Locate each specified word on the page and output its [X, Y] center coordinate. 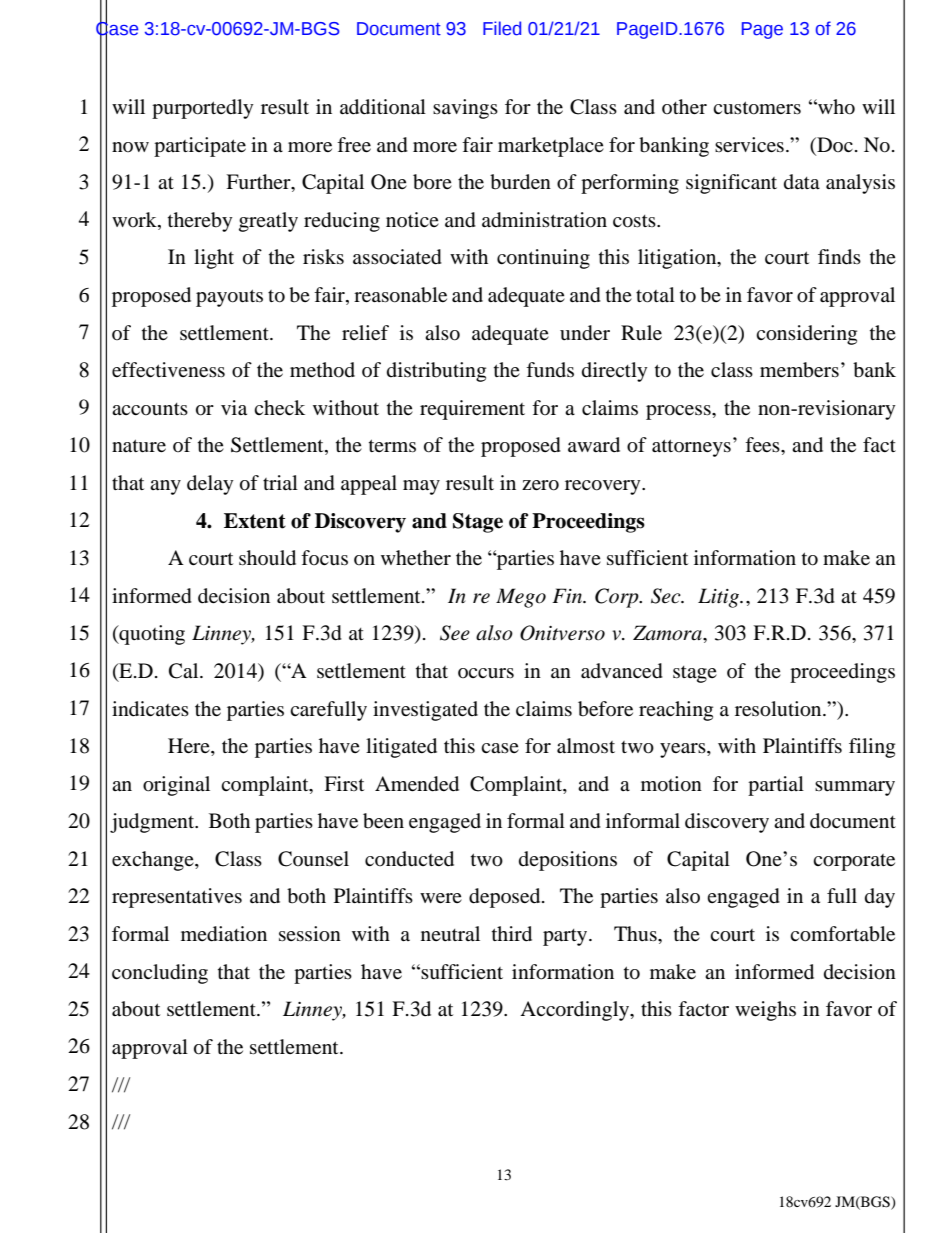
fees [763, 444]
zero [540, 485]
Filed [502, 28]
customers [757, 108]
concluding [160, 974]
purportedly [203, 109]
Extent [255, 521]
